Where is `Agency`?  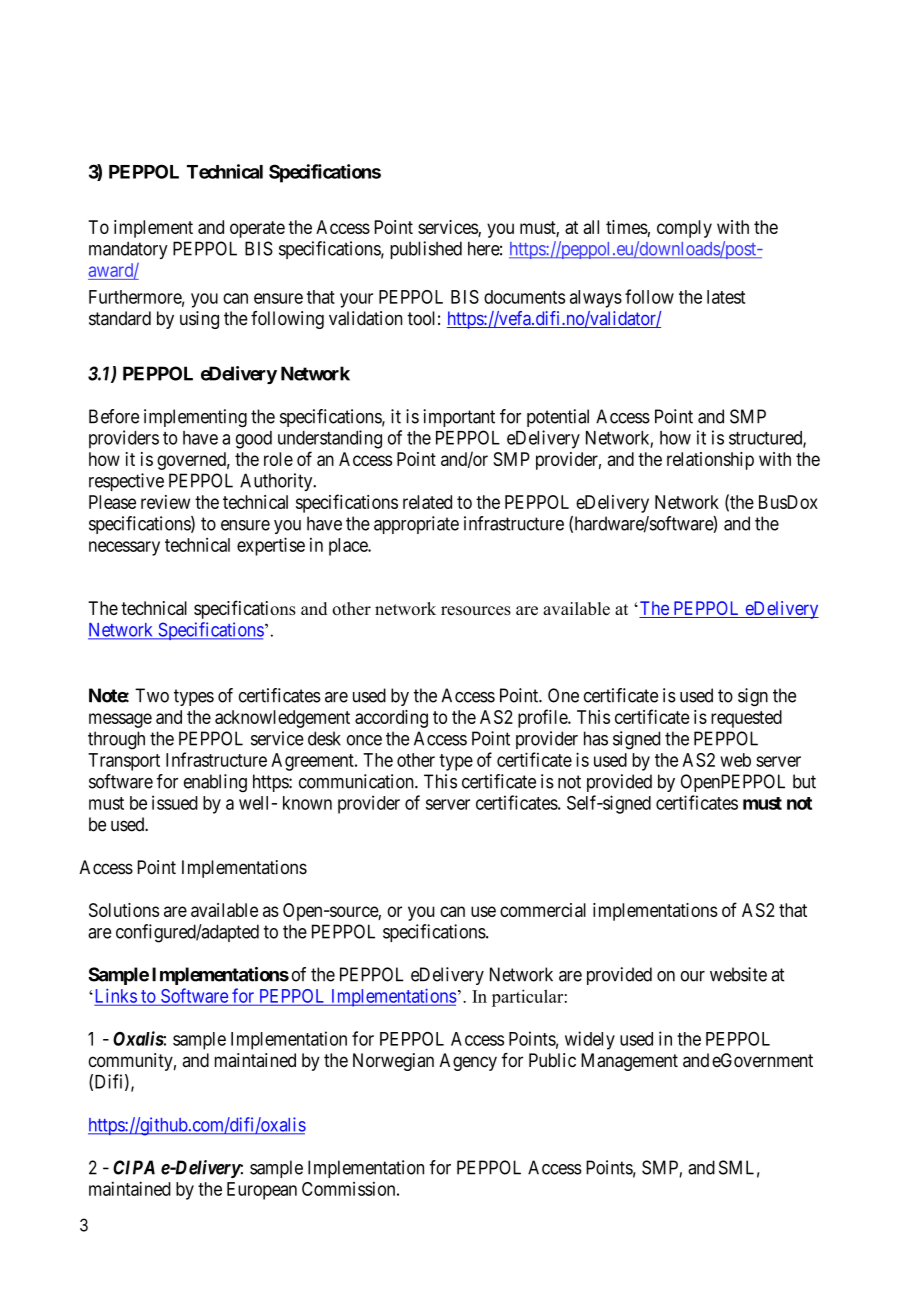 Agency is located at coordinates (468, 1062).
